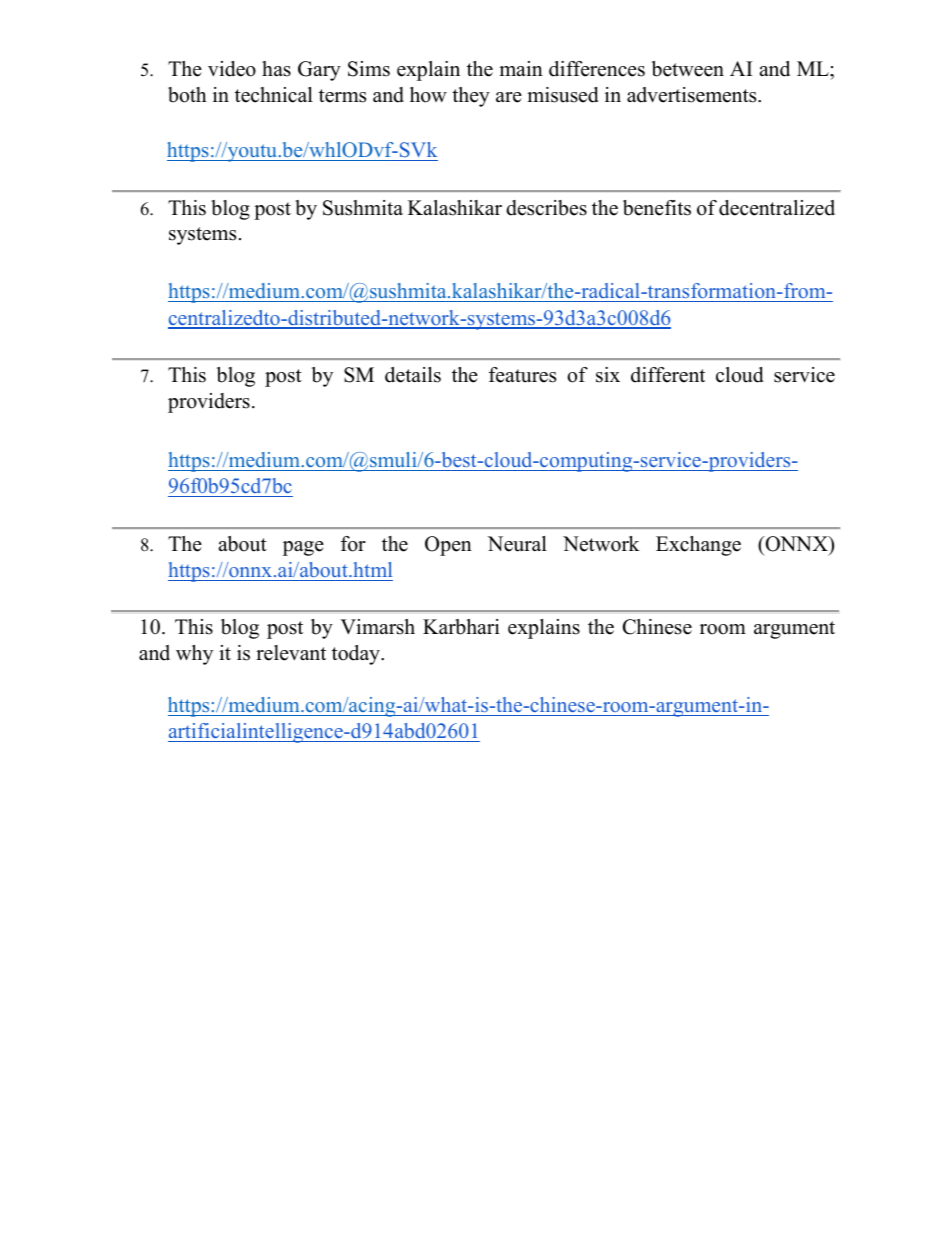  Describe the element at coordinates (522, 375) in the screenshot. I see `features` at that location.
